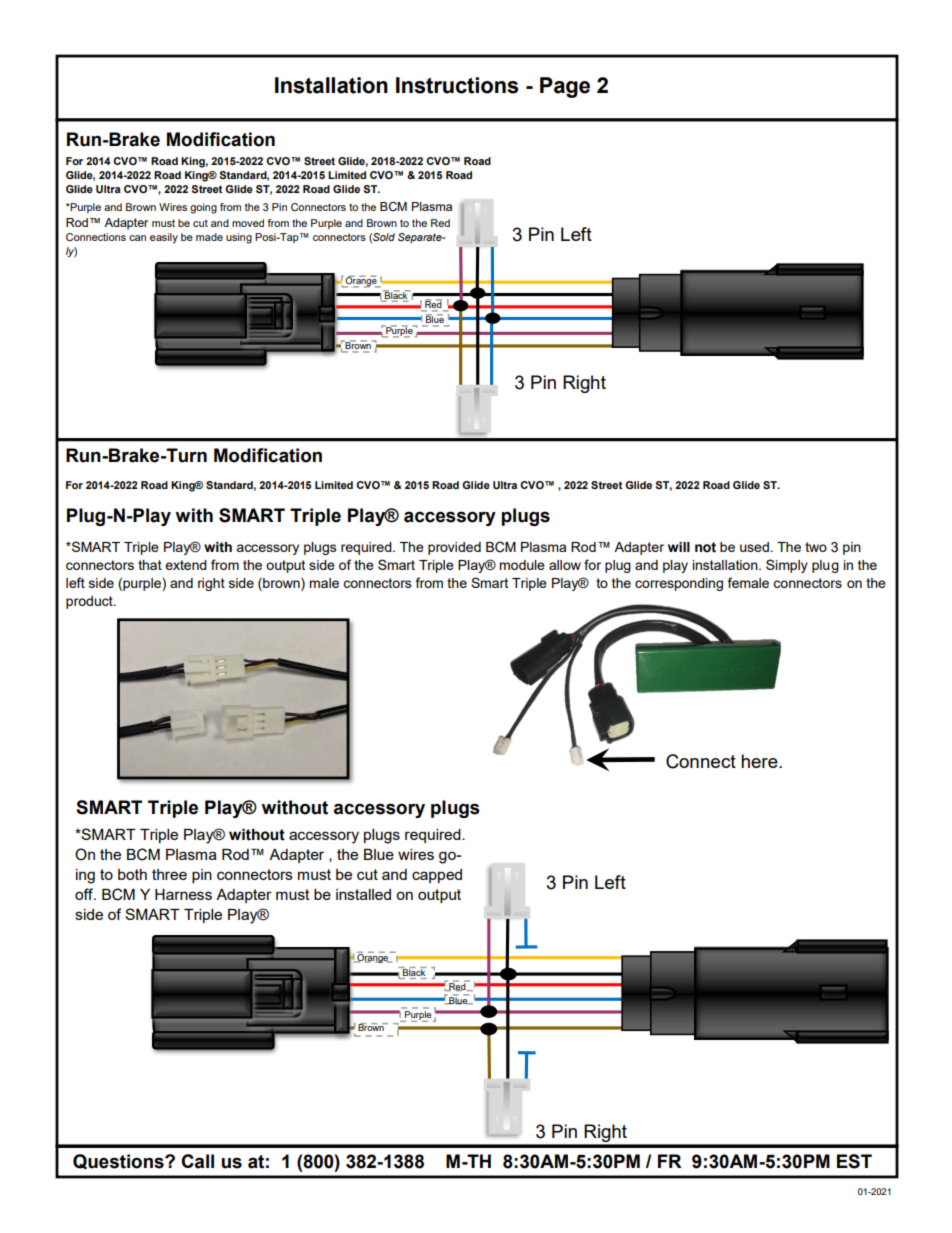 This screenshot has width=952, height=1233. I want to click on capped, so click(437, 876).
